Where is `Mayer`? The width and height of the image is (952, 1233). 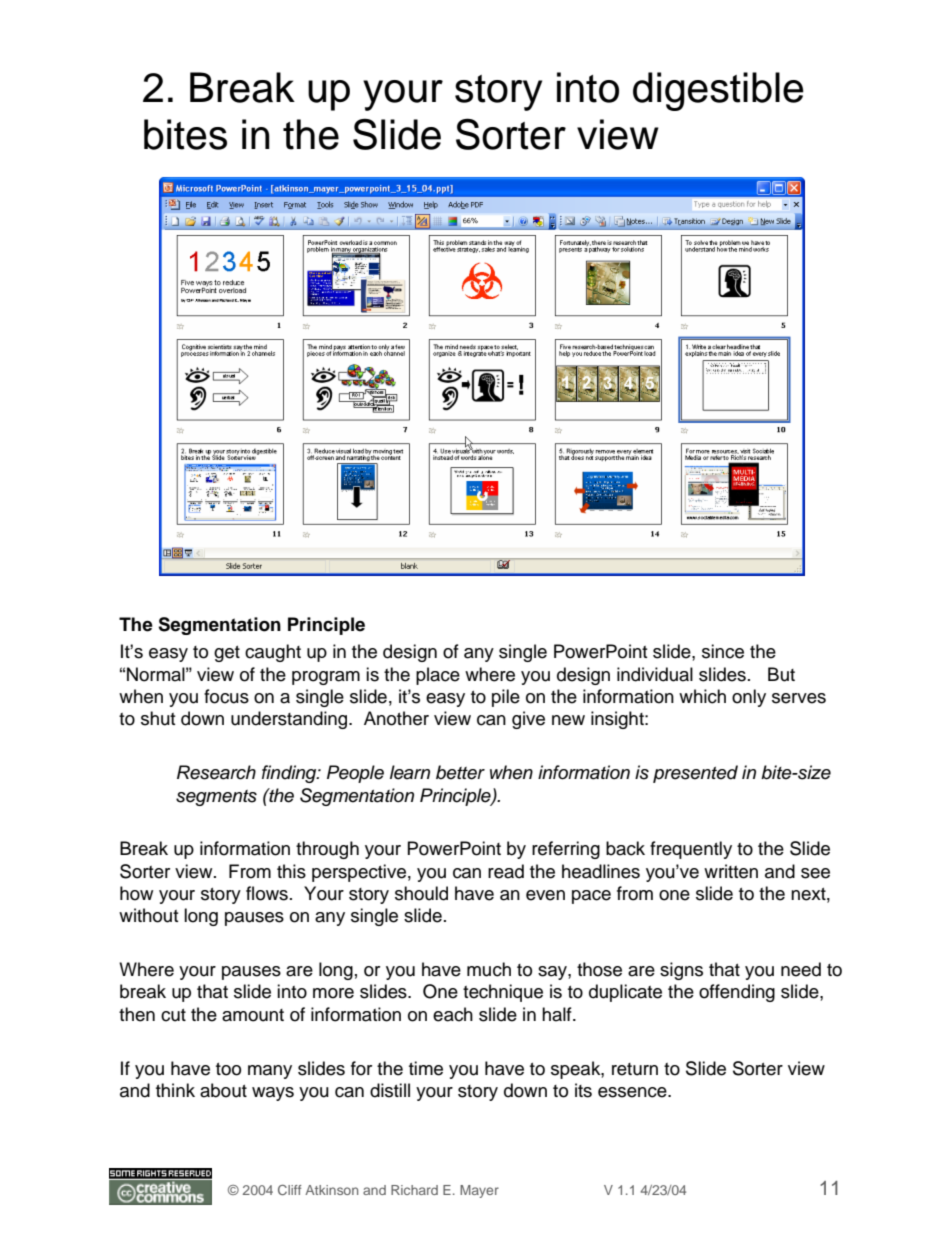 Mayer is located at coordinates (479, 1191).
